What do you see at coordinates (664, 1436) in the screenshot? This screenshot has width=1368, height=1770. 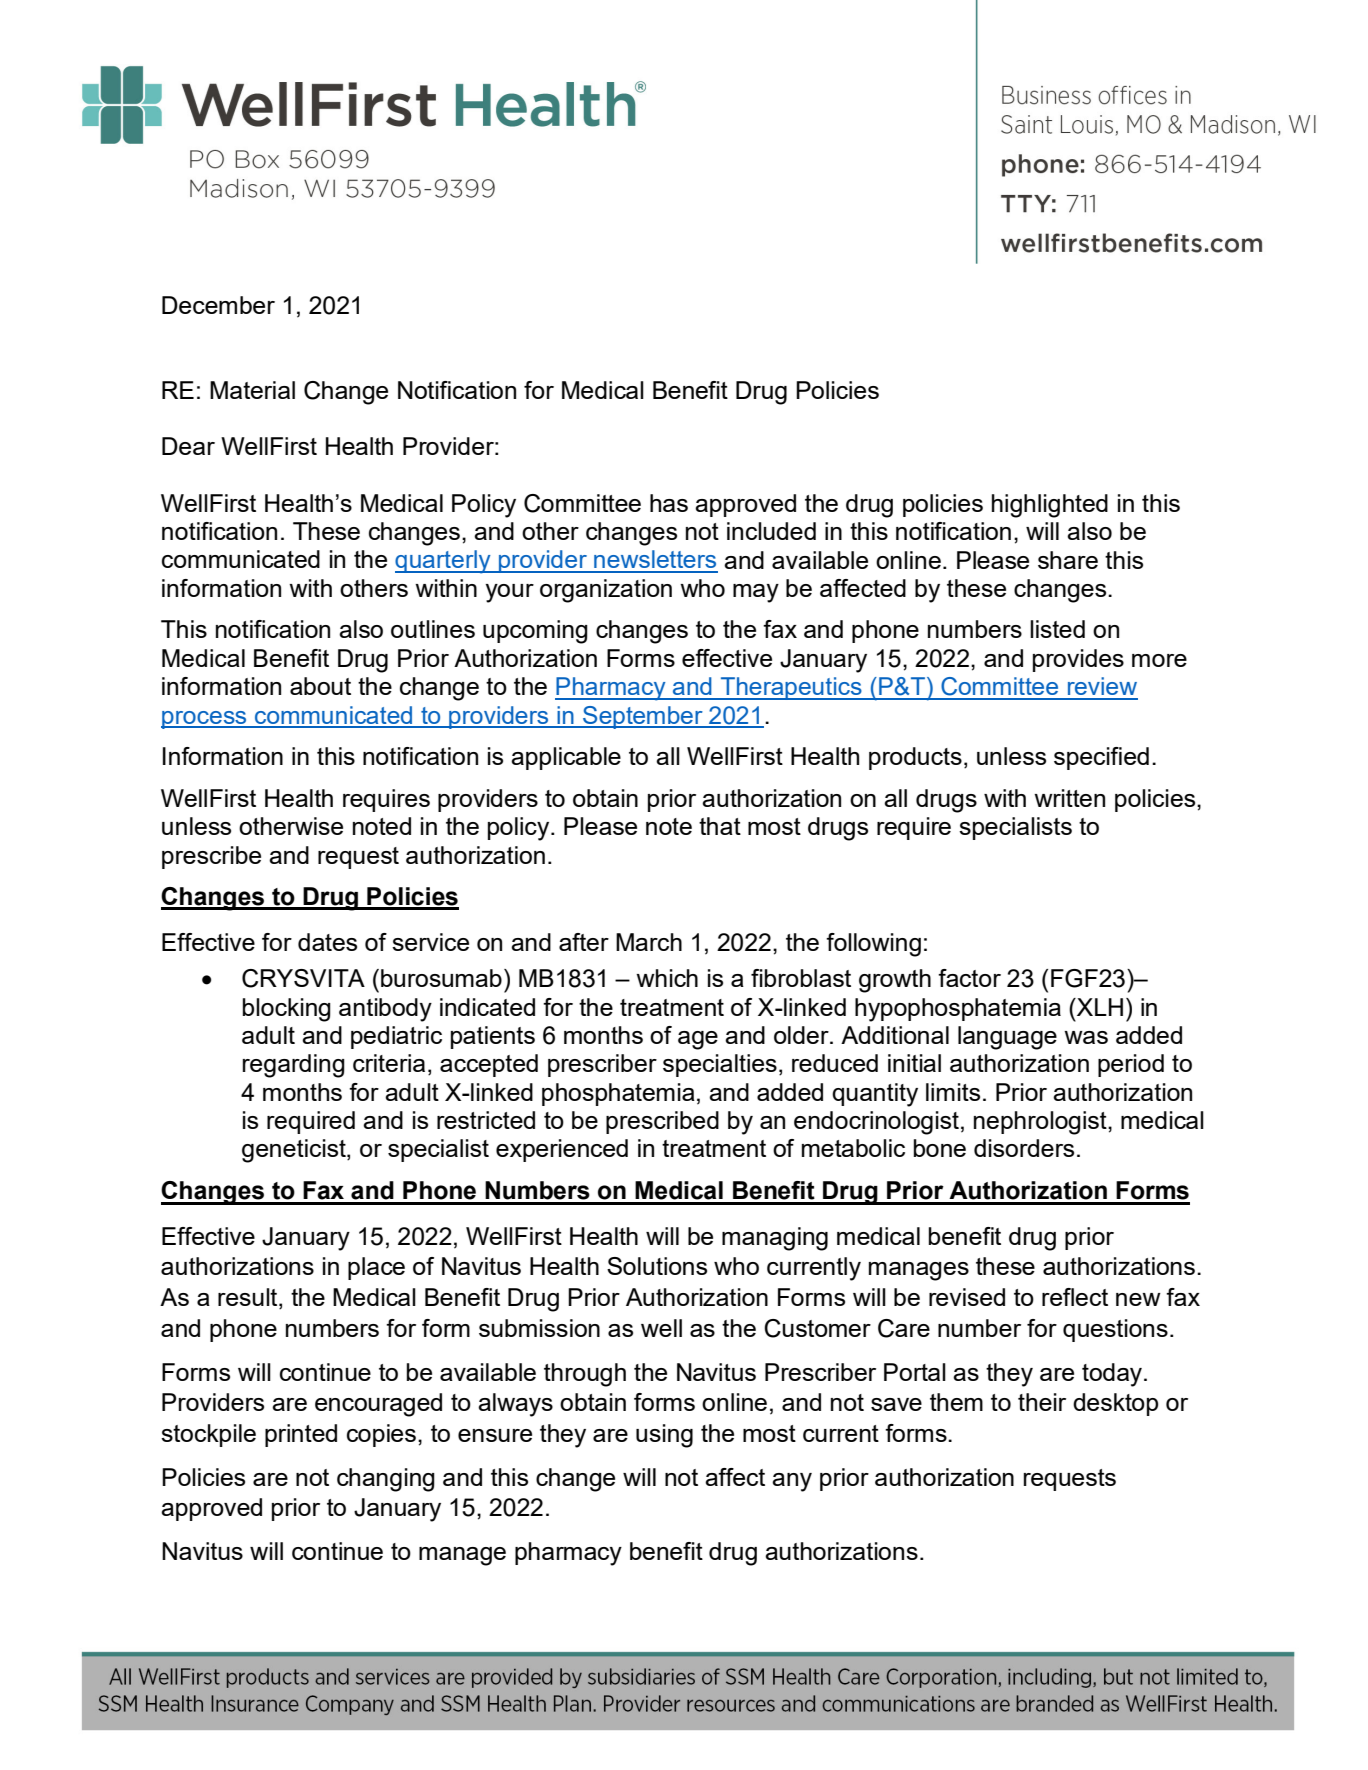 I see `using` at bounding box center [664, 1436].
